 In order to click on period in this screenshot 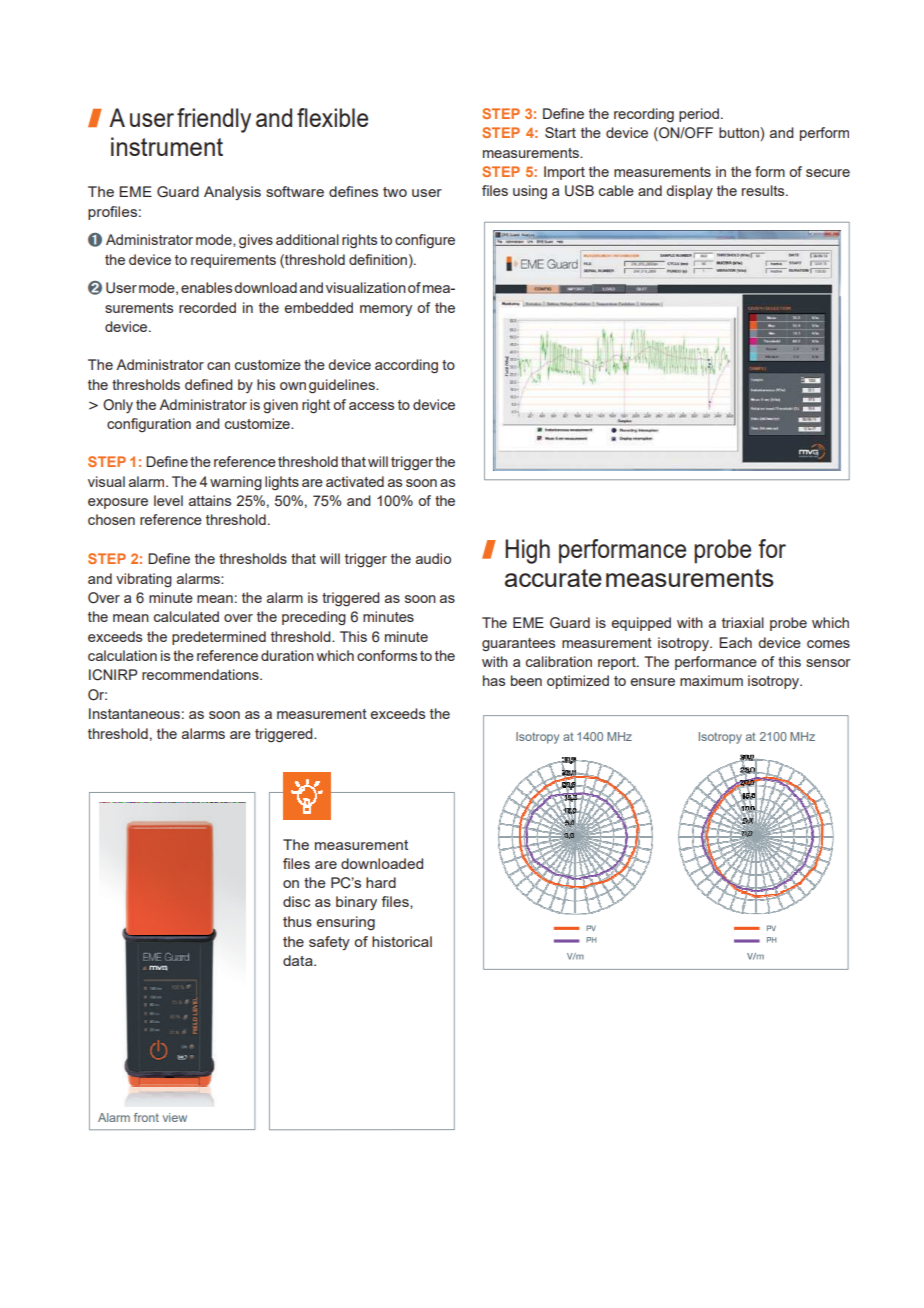, I will do `click(699, 115)`.
